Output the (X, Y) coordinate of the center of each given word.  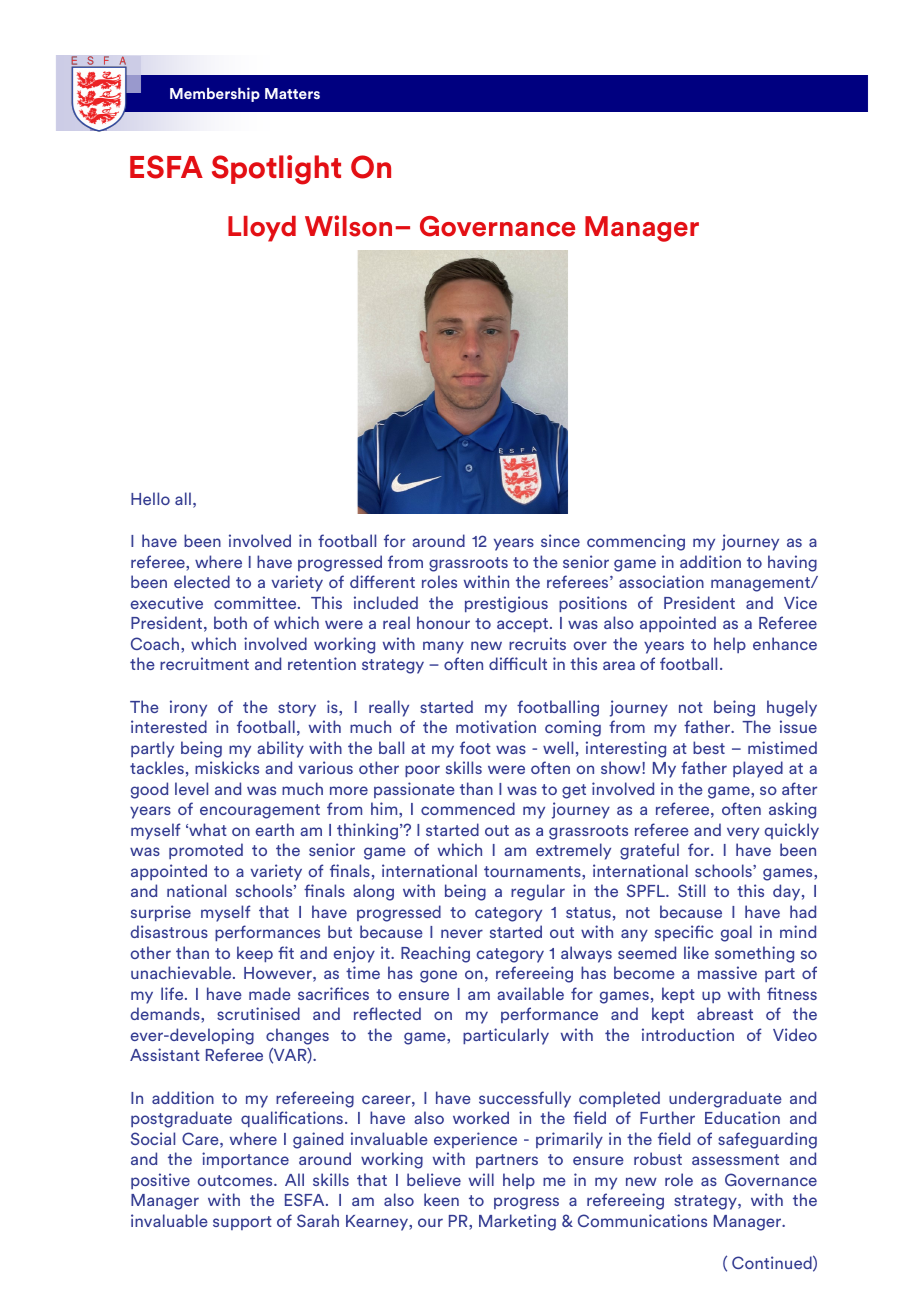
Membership (215, 94)
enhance (785, 643)
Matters (292, 93)
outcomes (236, 1180)
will (481, 1179)
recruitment (204, 663)
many (443, 647)
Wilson (348, 226)
